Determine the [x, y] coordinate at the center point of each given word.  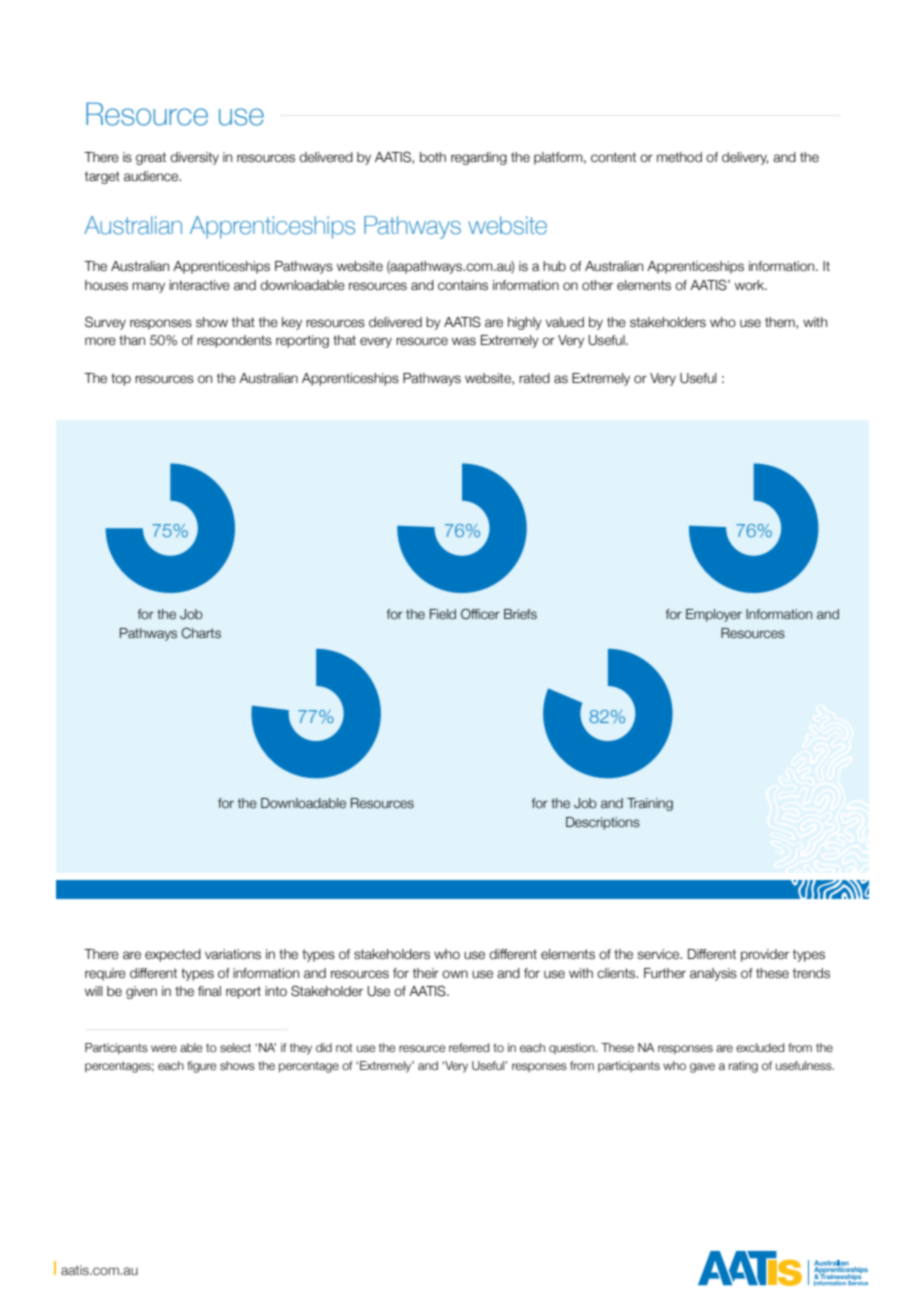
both [433, 157]
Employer [714, 615]
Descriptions [603, 823]
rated [534, 378]
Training [650, 804]
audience [152, 176]
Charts [201, 633]
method [679, 157]
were [164, 1048]
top [121, 379]
